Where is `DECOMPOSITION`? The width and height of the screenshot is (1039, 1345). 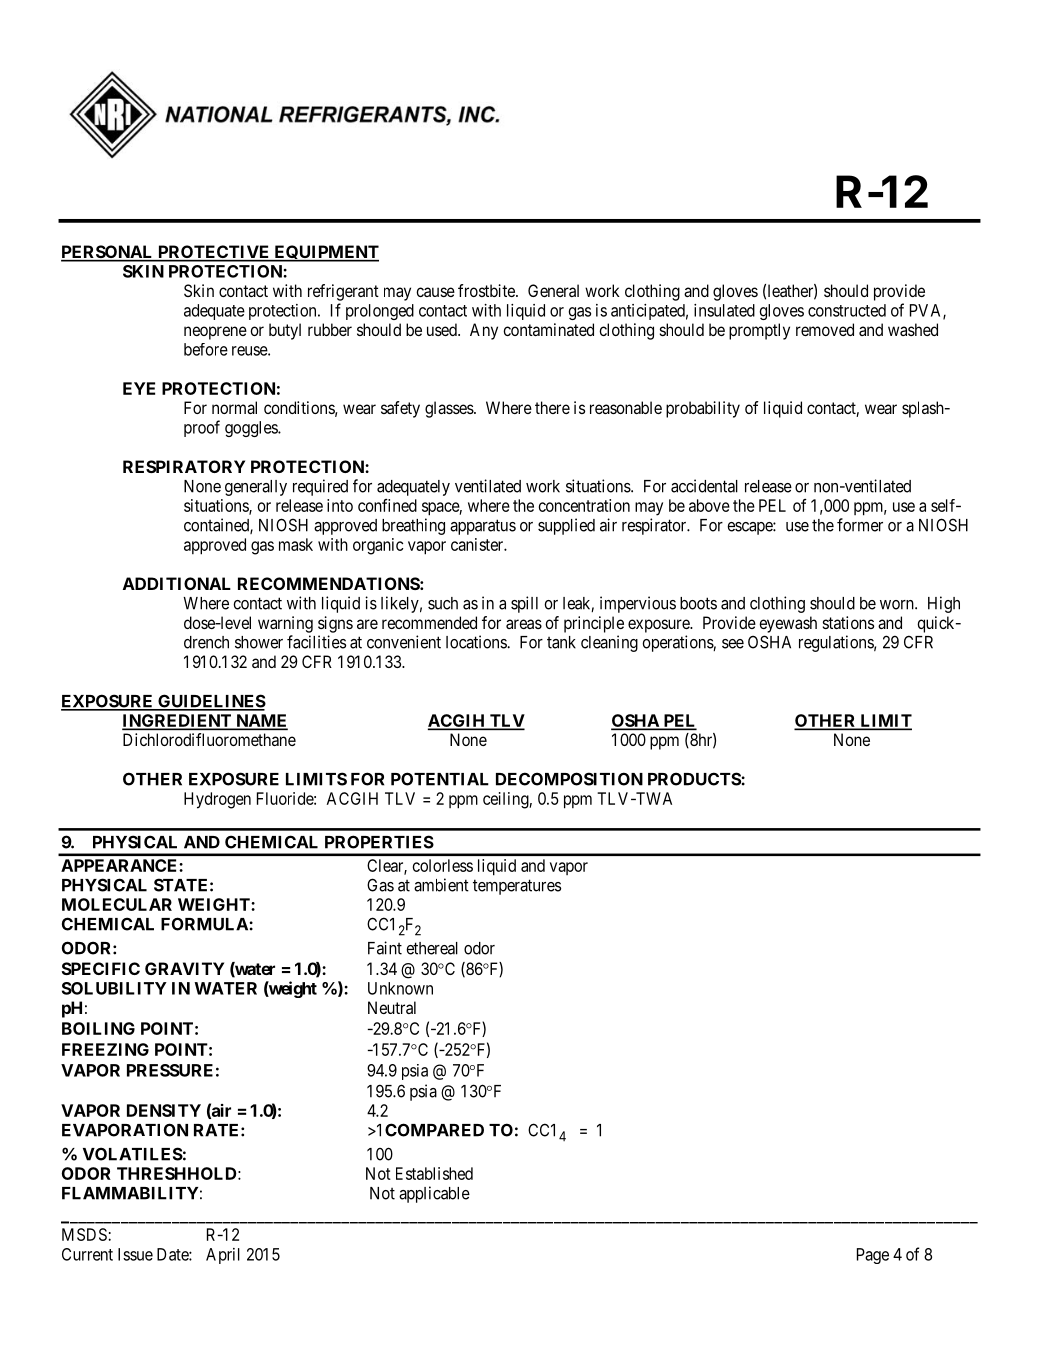 DECOMPOSITION is located at coordinates (569, 779).
